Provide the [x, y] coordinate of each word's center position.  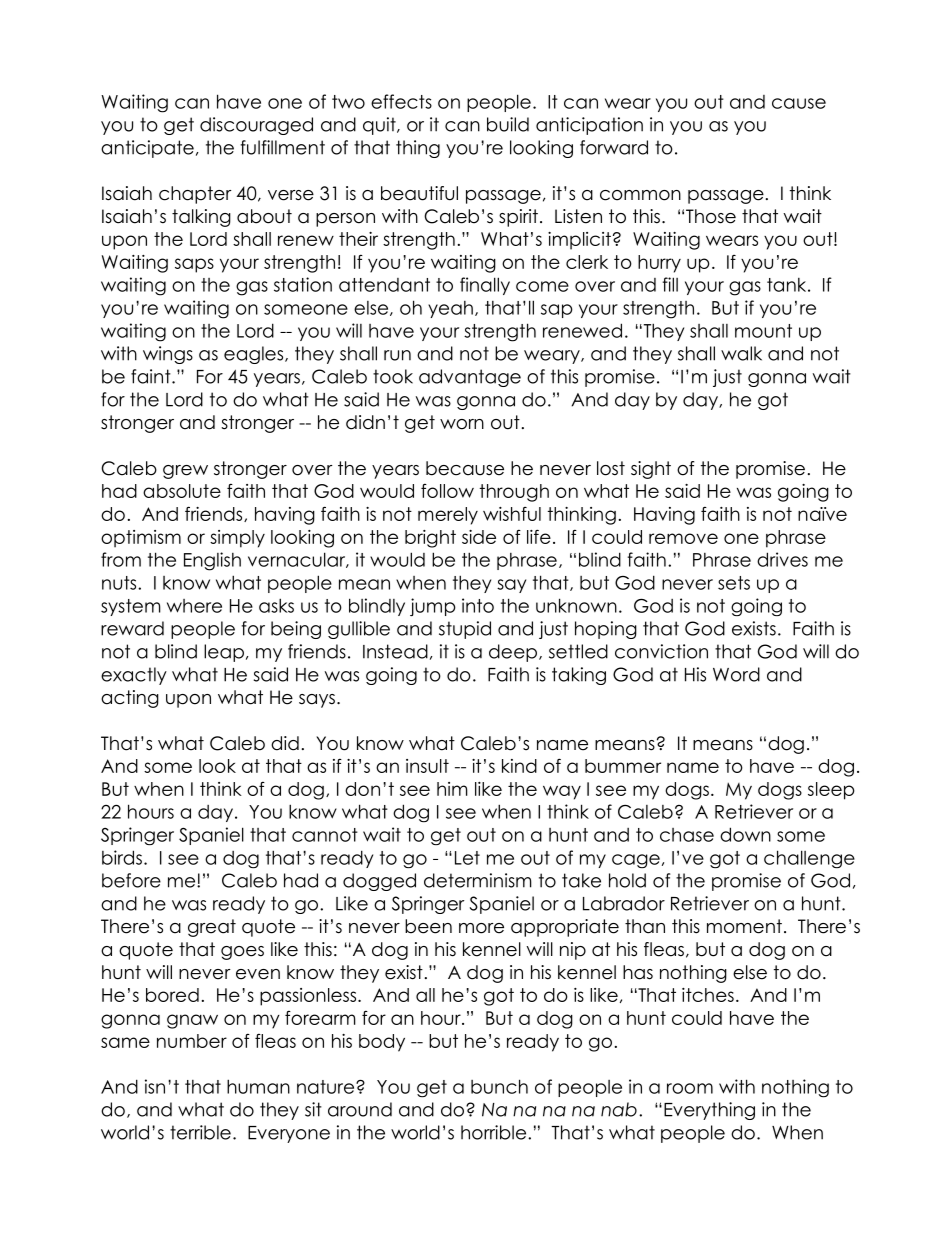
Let [467, 858]
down [745, 834]
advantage [470, 378]
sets [734, 583]
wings [168, 355]
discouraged [256, 126]
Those [711, 216]
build [508, 124]
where [194, 606]
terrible [200, 1132]
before [131, 880]
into [478, 605]
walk [741, 353]
